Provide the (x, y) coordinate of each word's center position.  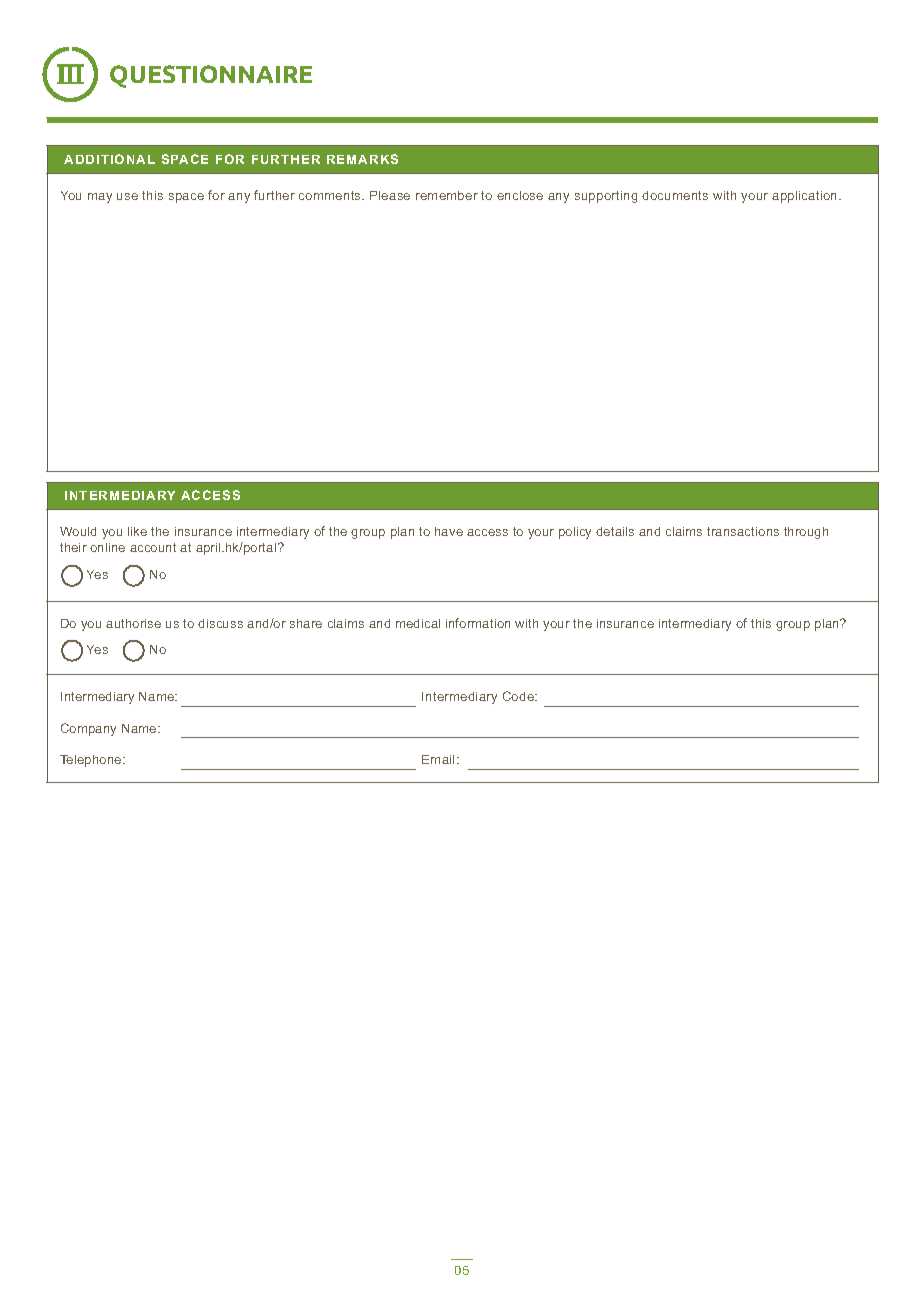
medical (418, 623)
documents (675, 195)
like (137, 531)
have (449, 531)
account (153, 547)
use (127, 196)
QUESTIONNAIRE (211, 76)
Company (88, 729)
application (806, 197)
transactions (743, 531)
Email (438, 759)
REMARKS (362, 159)
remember (447, 195)
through (806, 533)
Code (519, 696)
